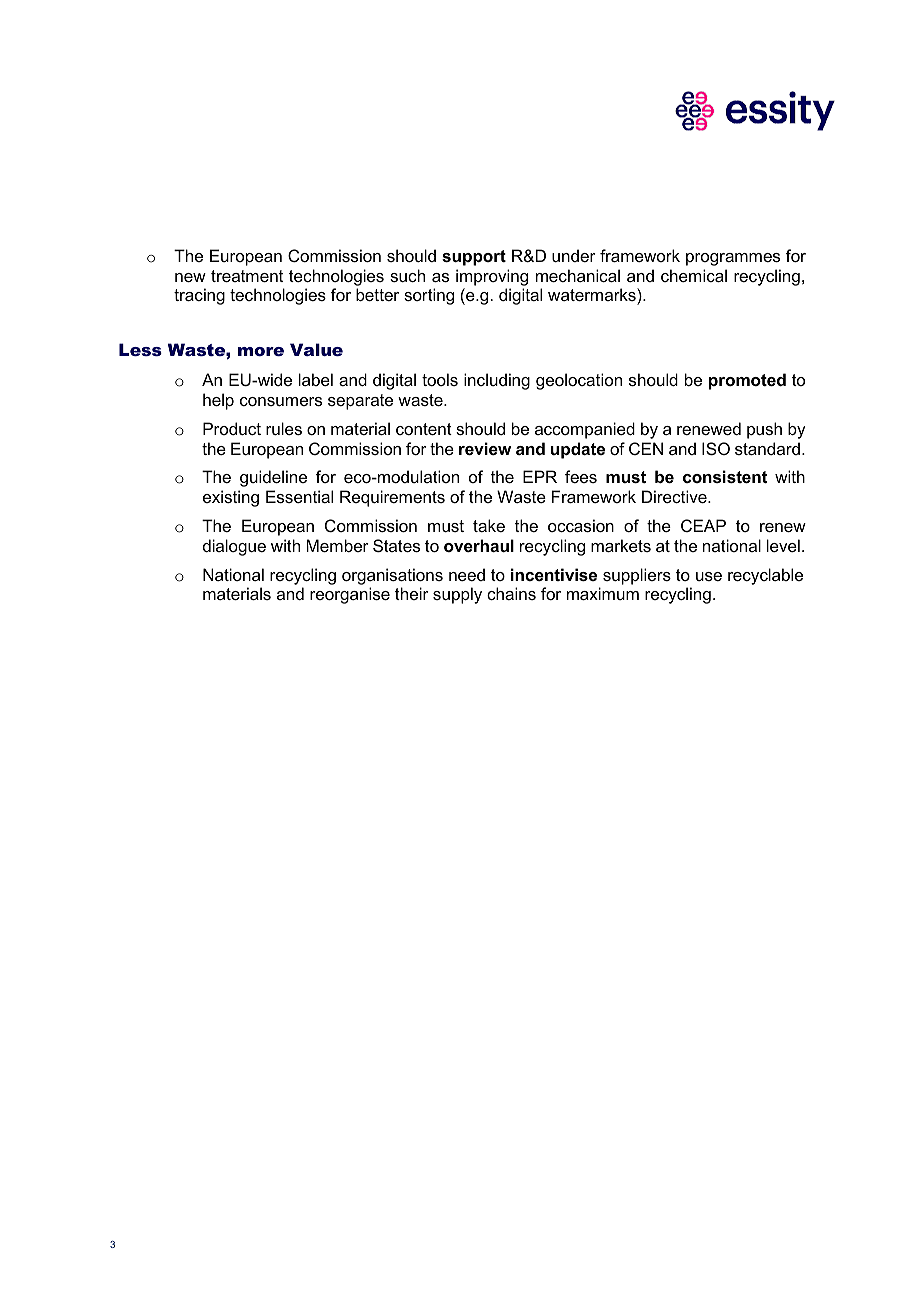 This screenshot has width=924, height=1308. Describe the element at coordinates (232, 428) in the screenshot. I see `Product` at that location.
